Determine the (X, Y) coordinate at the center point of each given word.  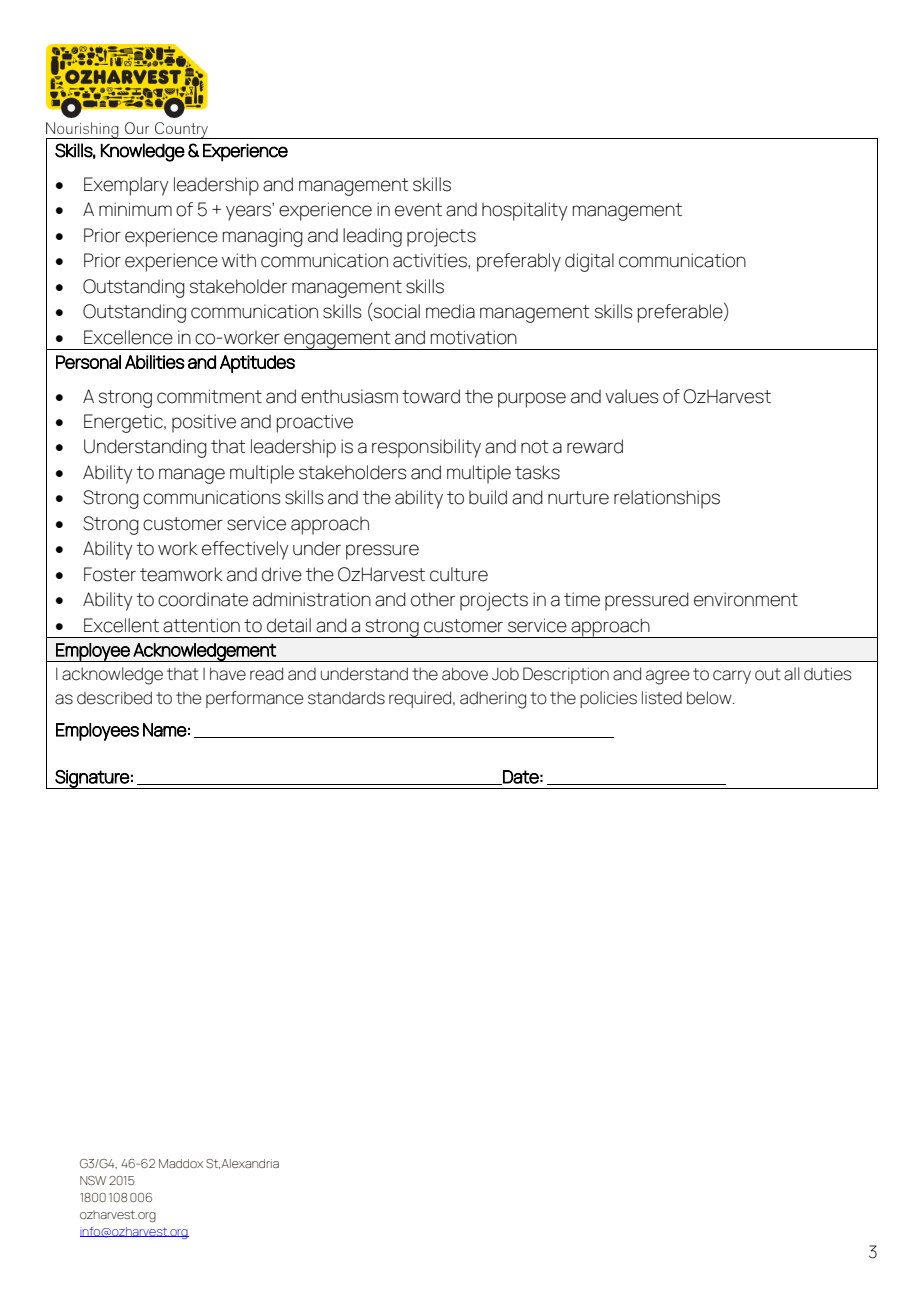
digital (589, 262)
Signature (92, 779)
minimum (135, 209)
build (488, 497)
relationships (667, 499)
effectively (245, 550)
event (418, 210)
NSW (93, 1180)
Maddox (181, 1163)
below (710, 698)
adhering (493, 700)
